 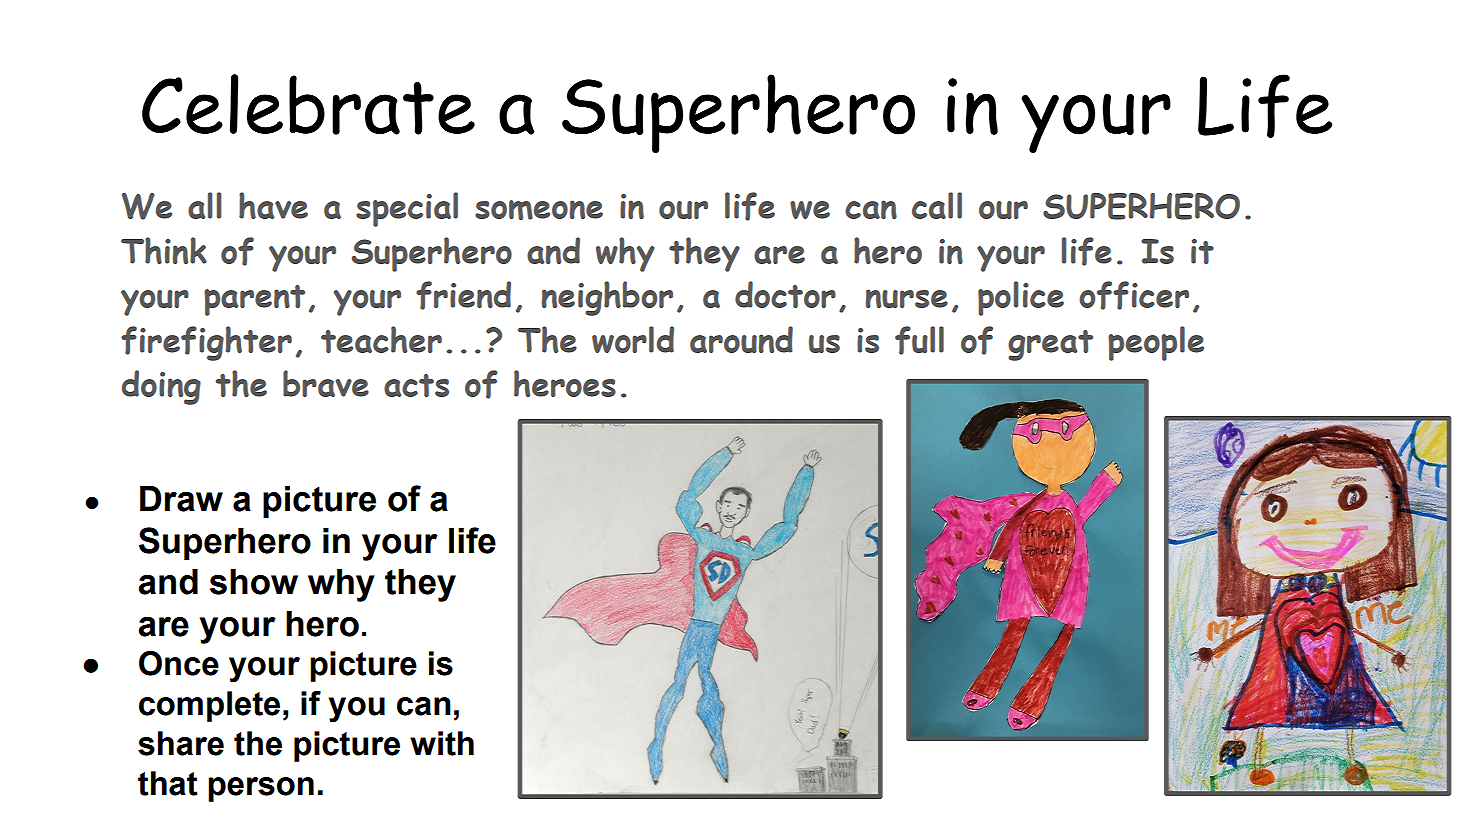 What do you see at coordinates (1050, 345) in the image?
I see `great` at bounding box center [1050, 345].
